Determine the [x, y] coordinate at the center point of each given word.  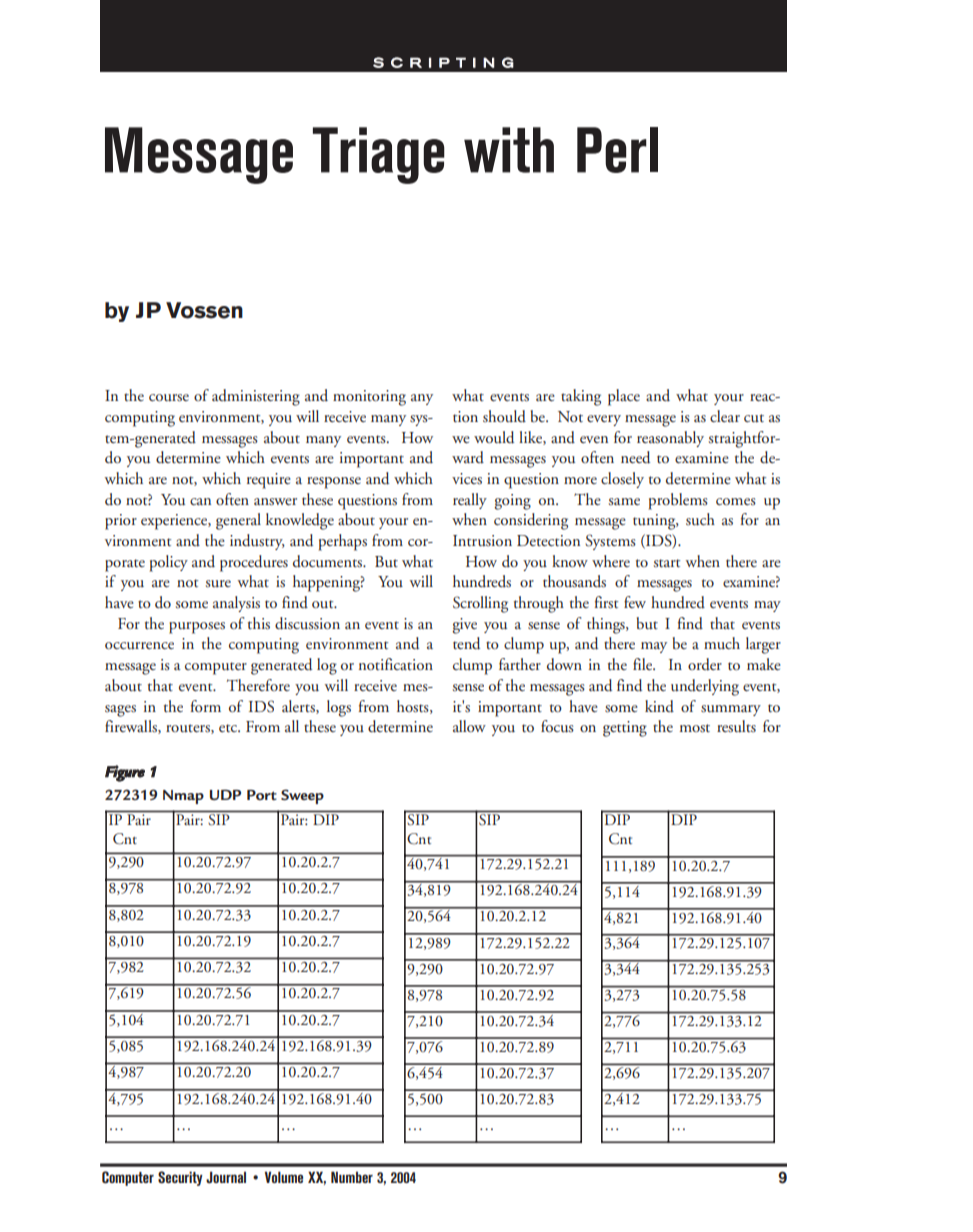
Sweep [302, 796]
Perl [617, 150]
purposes [197, 628]
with [509, 150]
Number [352, 1177]
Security [180, 1178]
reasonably [670, 439]
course [169, 398]
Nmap [183, 797]
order [705, 664]
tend [466, 643]
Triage [379, 155]
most [695, 728]
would [494, 437]
